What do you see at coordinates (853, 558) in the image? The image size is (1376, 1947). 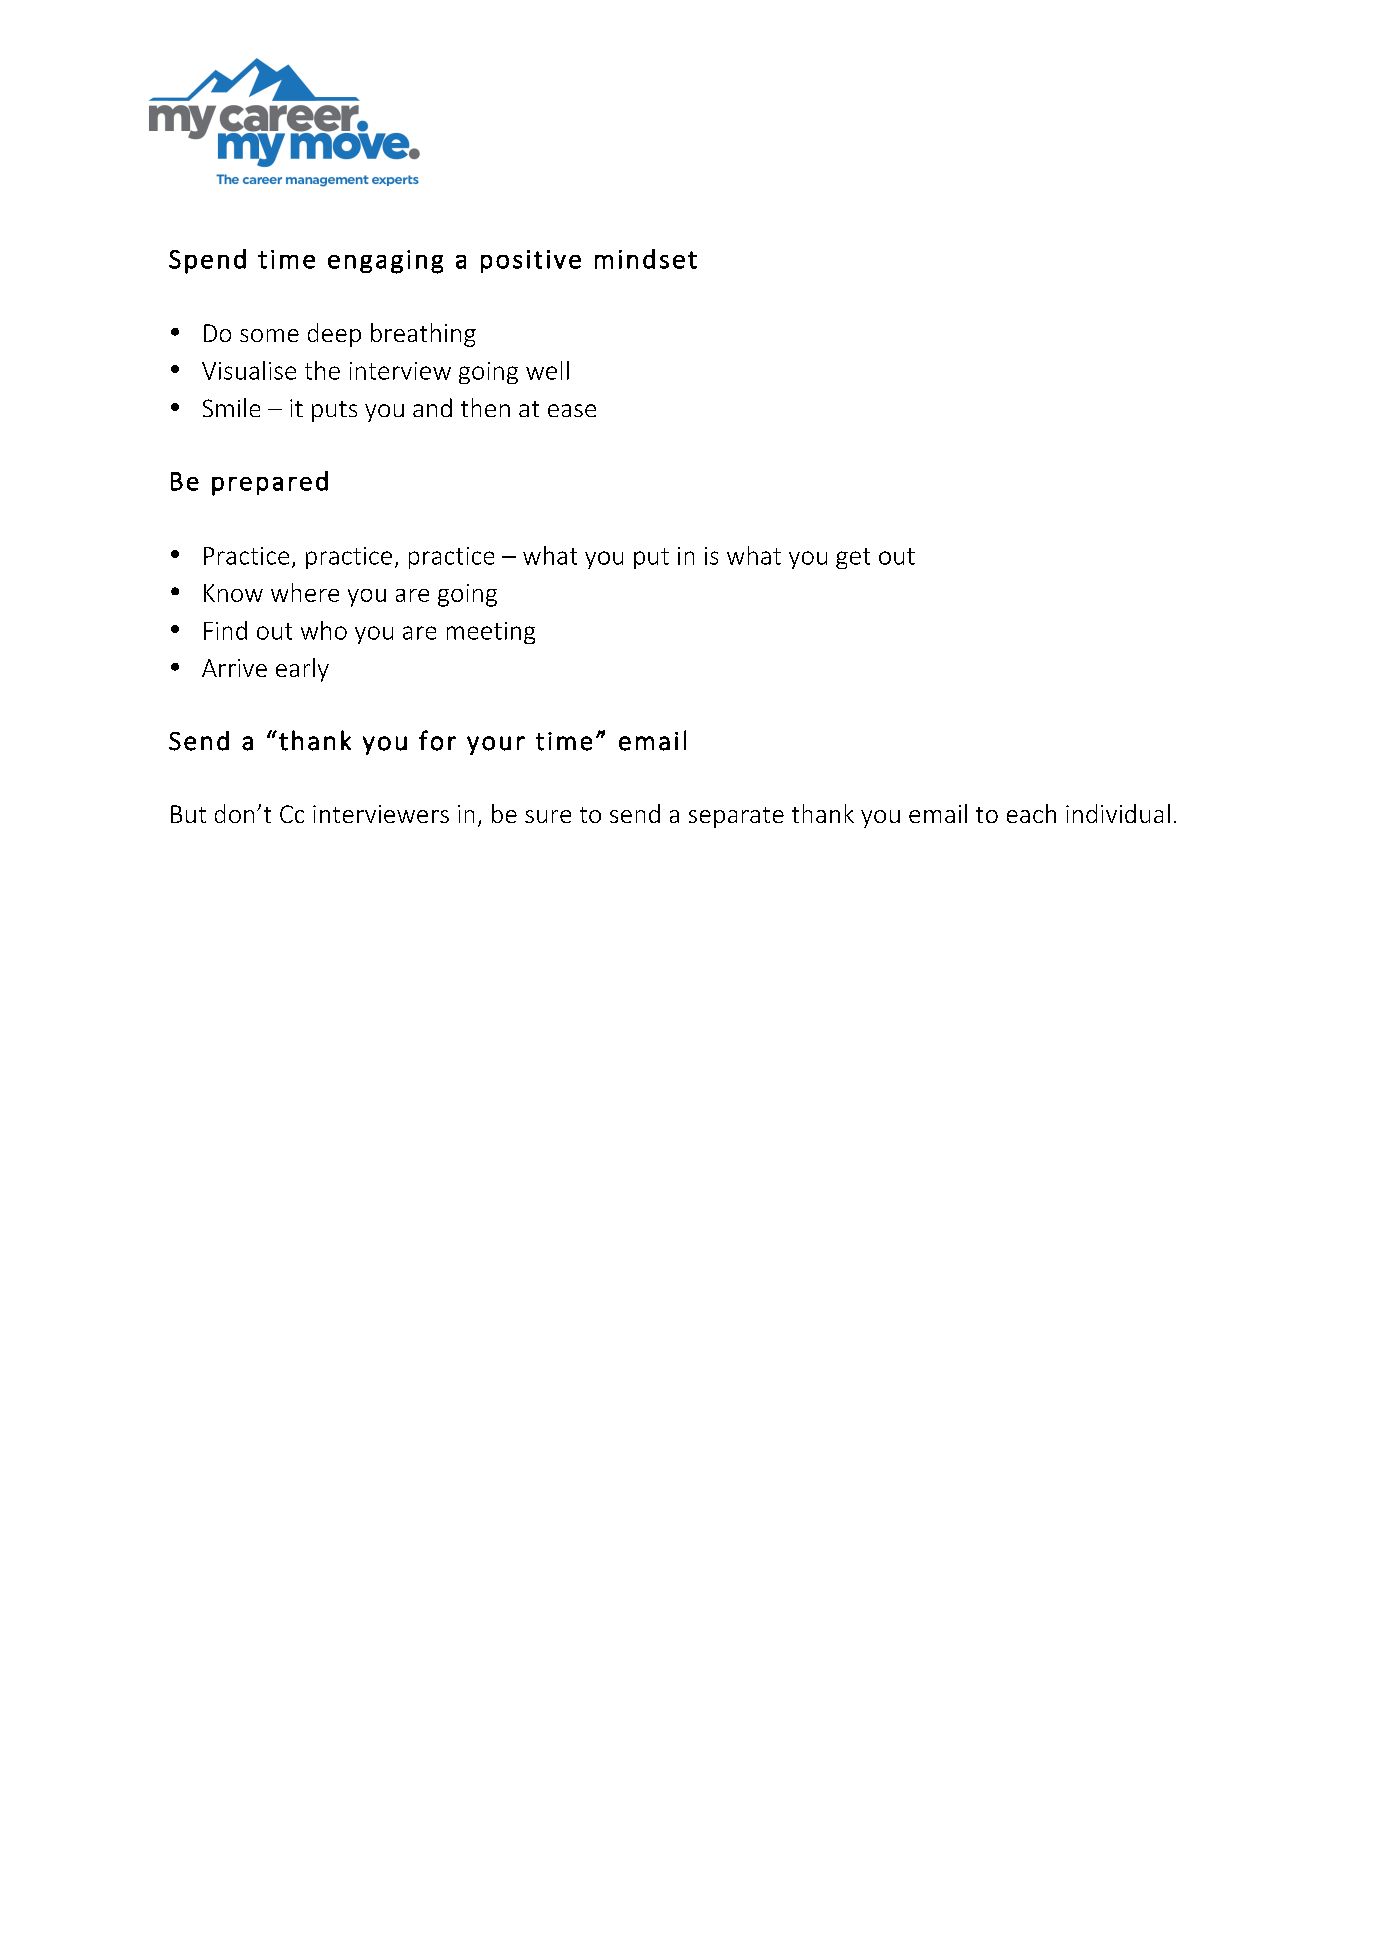 I see `get` at bounding box center [853, 558].
